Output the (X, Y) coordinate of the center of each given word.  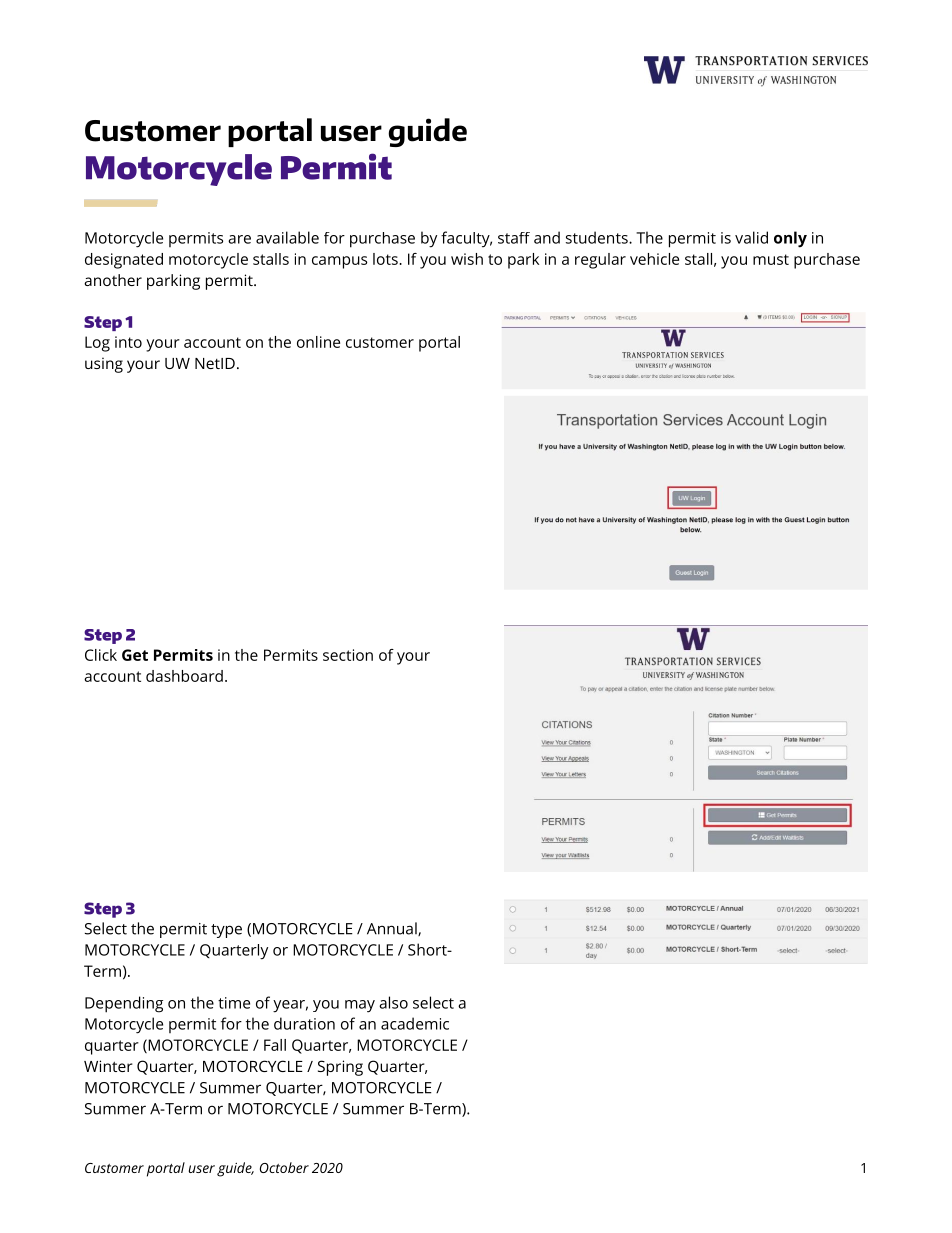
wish (467, 259)
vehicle (654, 259)
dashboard (184, 676)
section (348, 655)
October (284, 1167)
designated (124, 261)
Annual (393, 929)
